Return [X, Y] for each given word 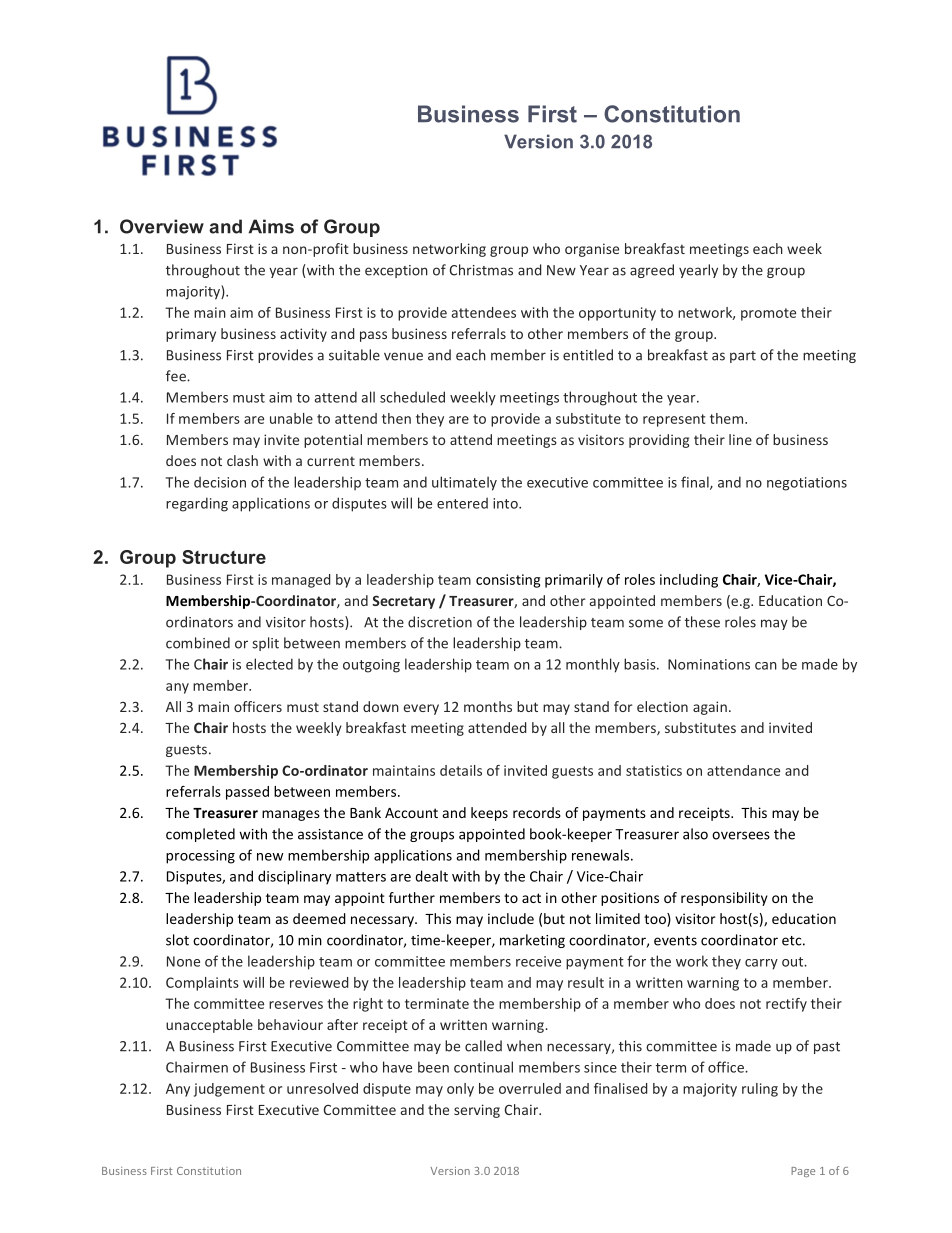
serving [477, 1111]
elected [269, 664]
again [710, 708]
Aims [271, 226]
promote [768, 314]
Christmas [481, 270]
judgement [229, 1090]
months [488, 706]
